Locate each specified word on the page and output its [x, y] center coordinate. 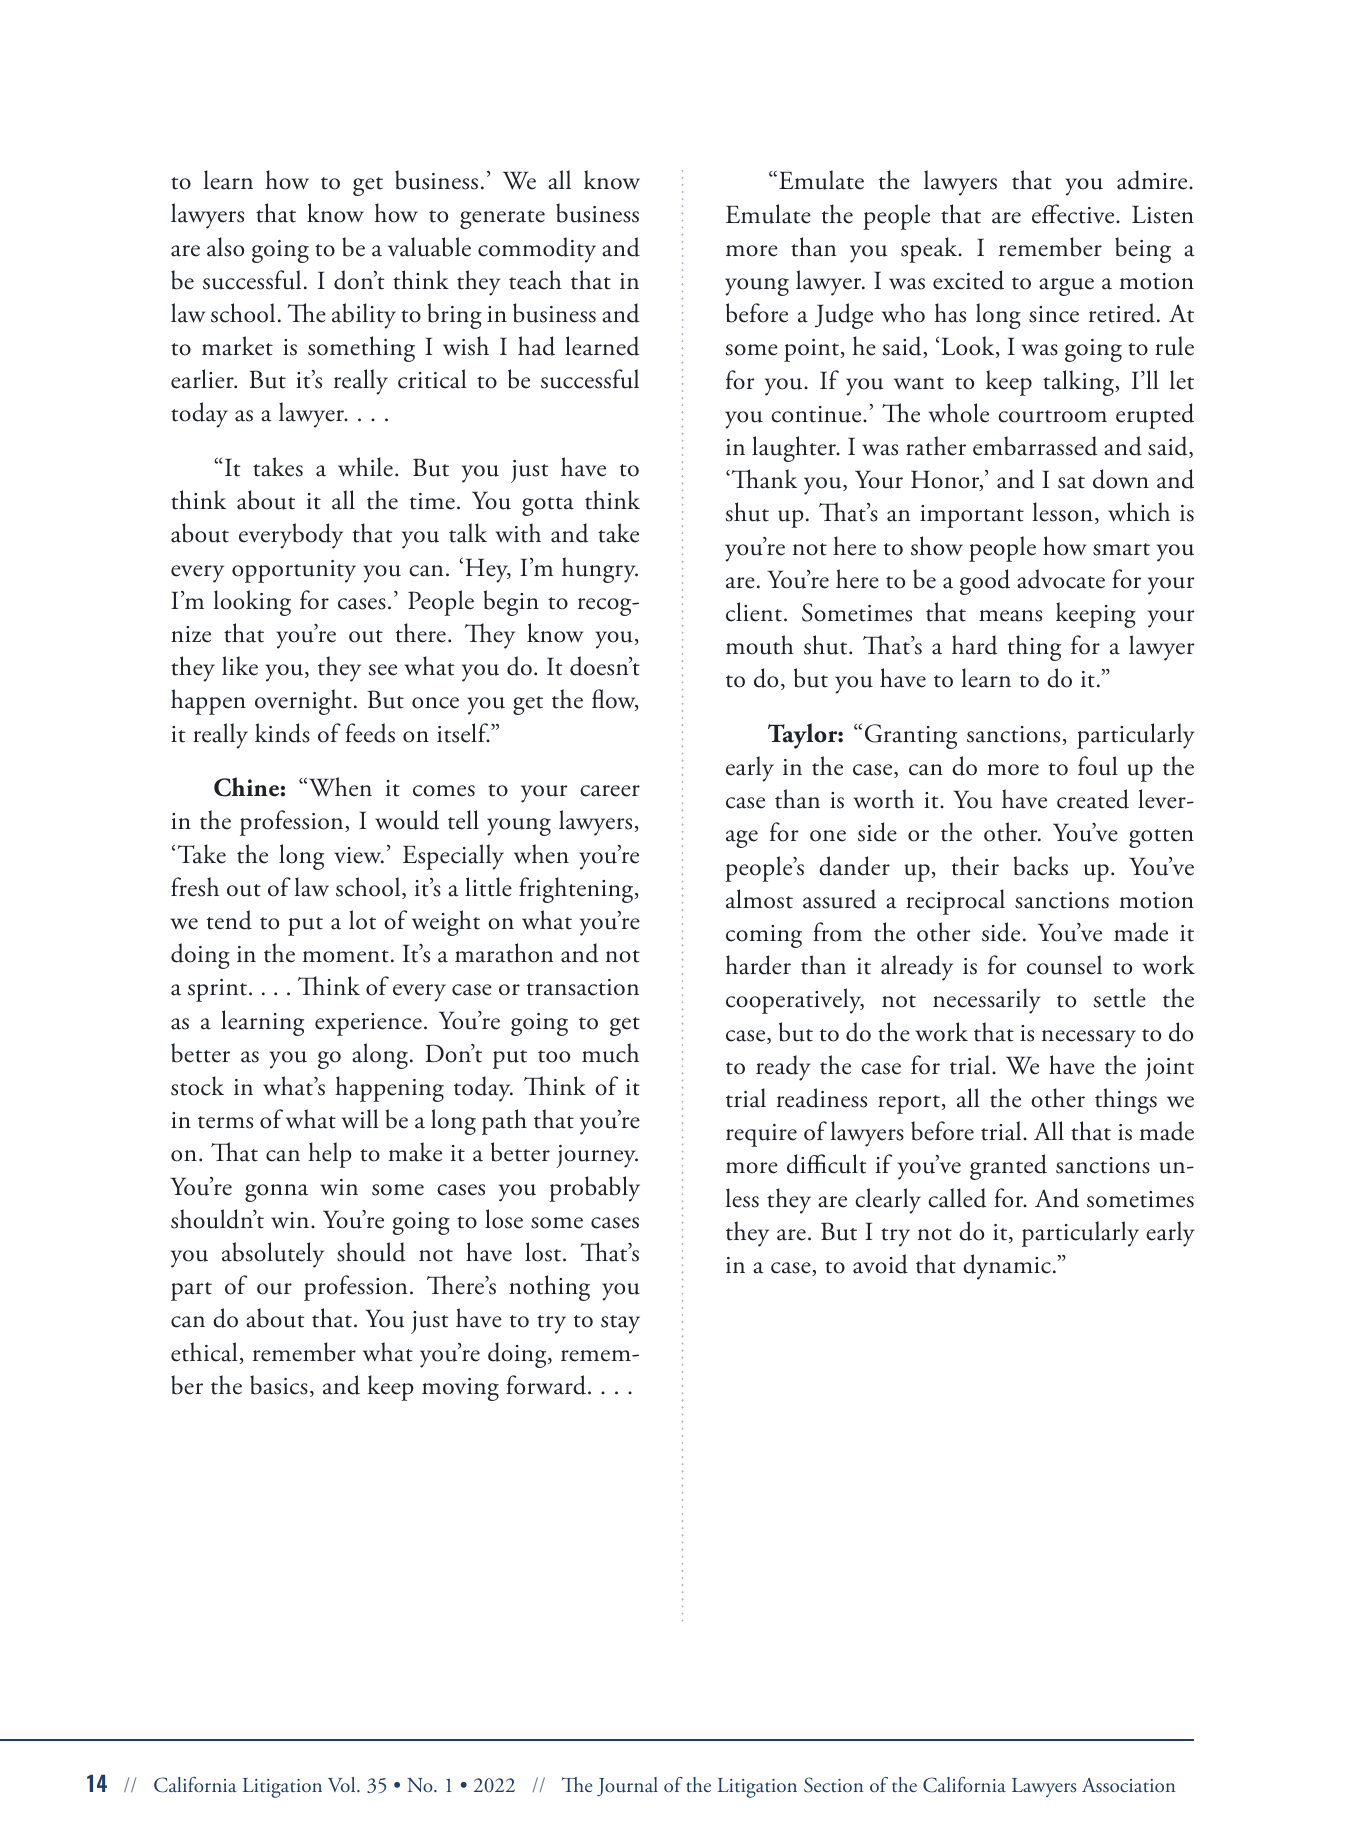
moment [346, 956]
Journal [627, 1786]
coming [764, 936]
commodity [537, 250]
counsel [1064, 965]
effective [1074, 214]
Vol [343, 1784]
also [225, 247]
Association [1128, 1785]
